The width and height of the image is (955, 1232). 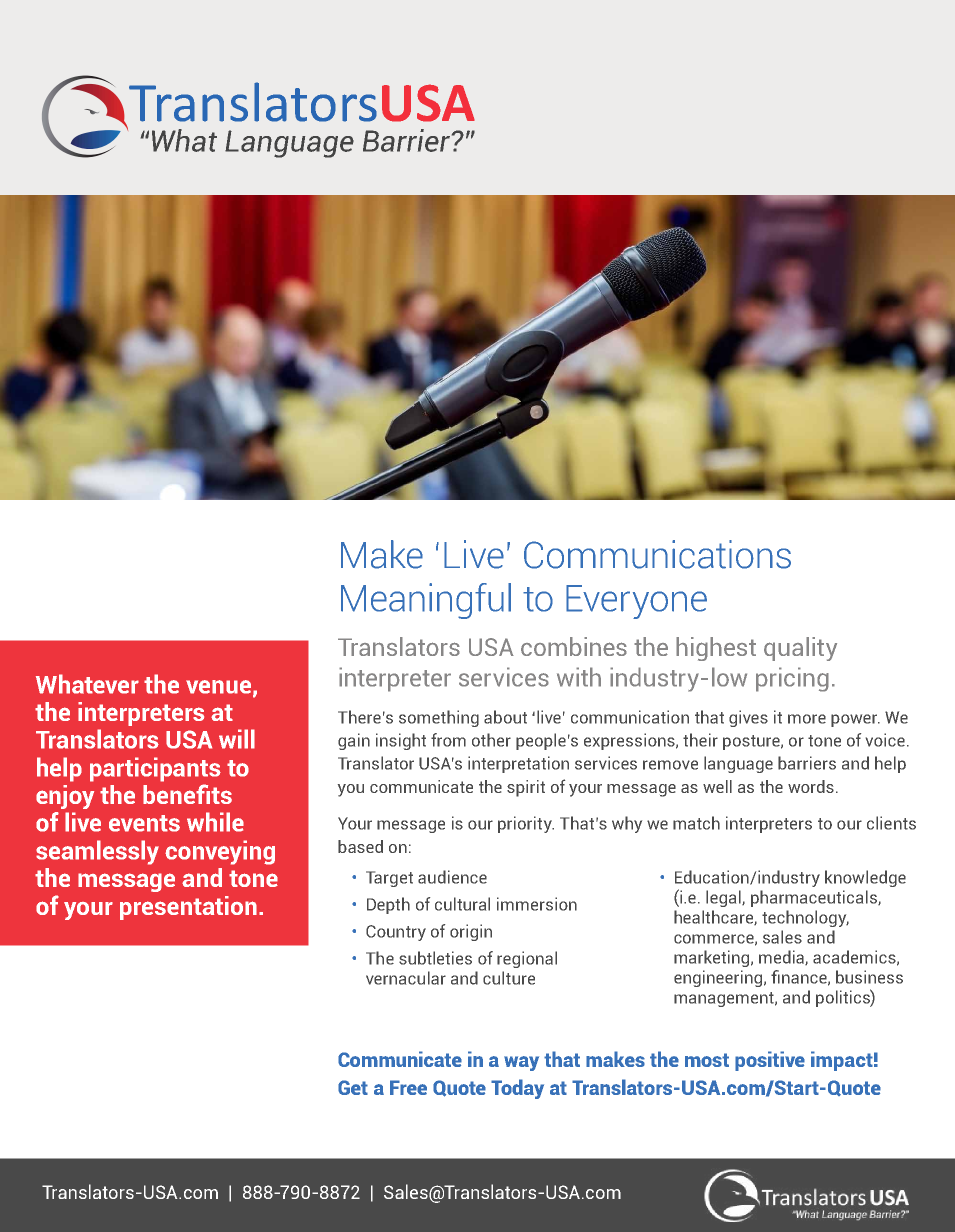 I want to click on spirit, so click(x=526, y=788).
